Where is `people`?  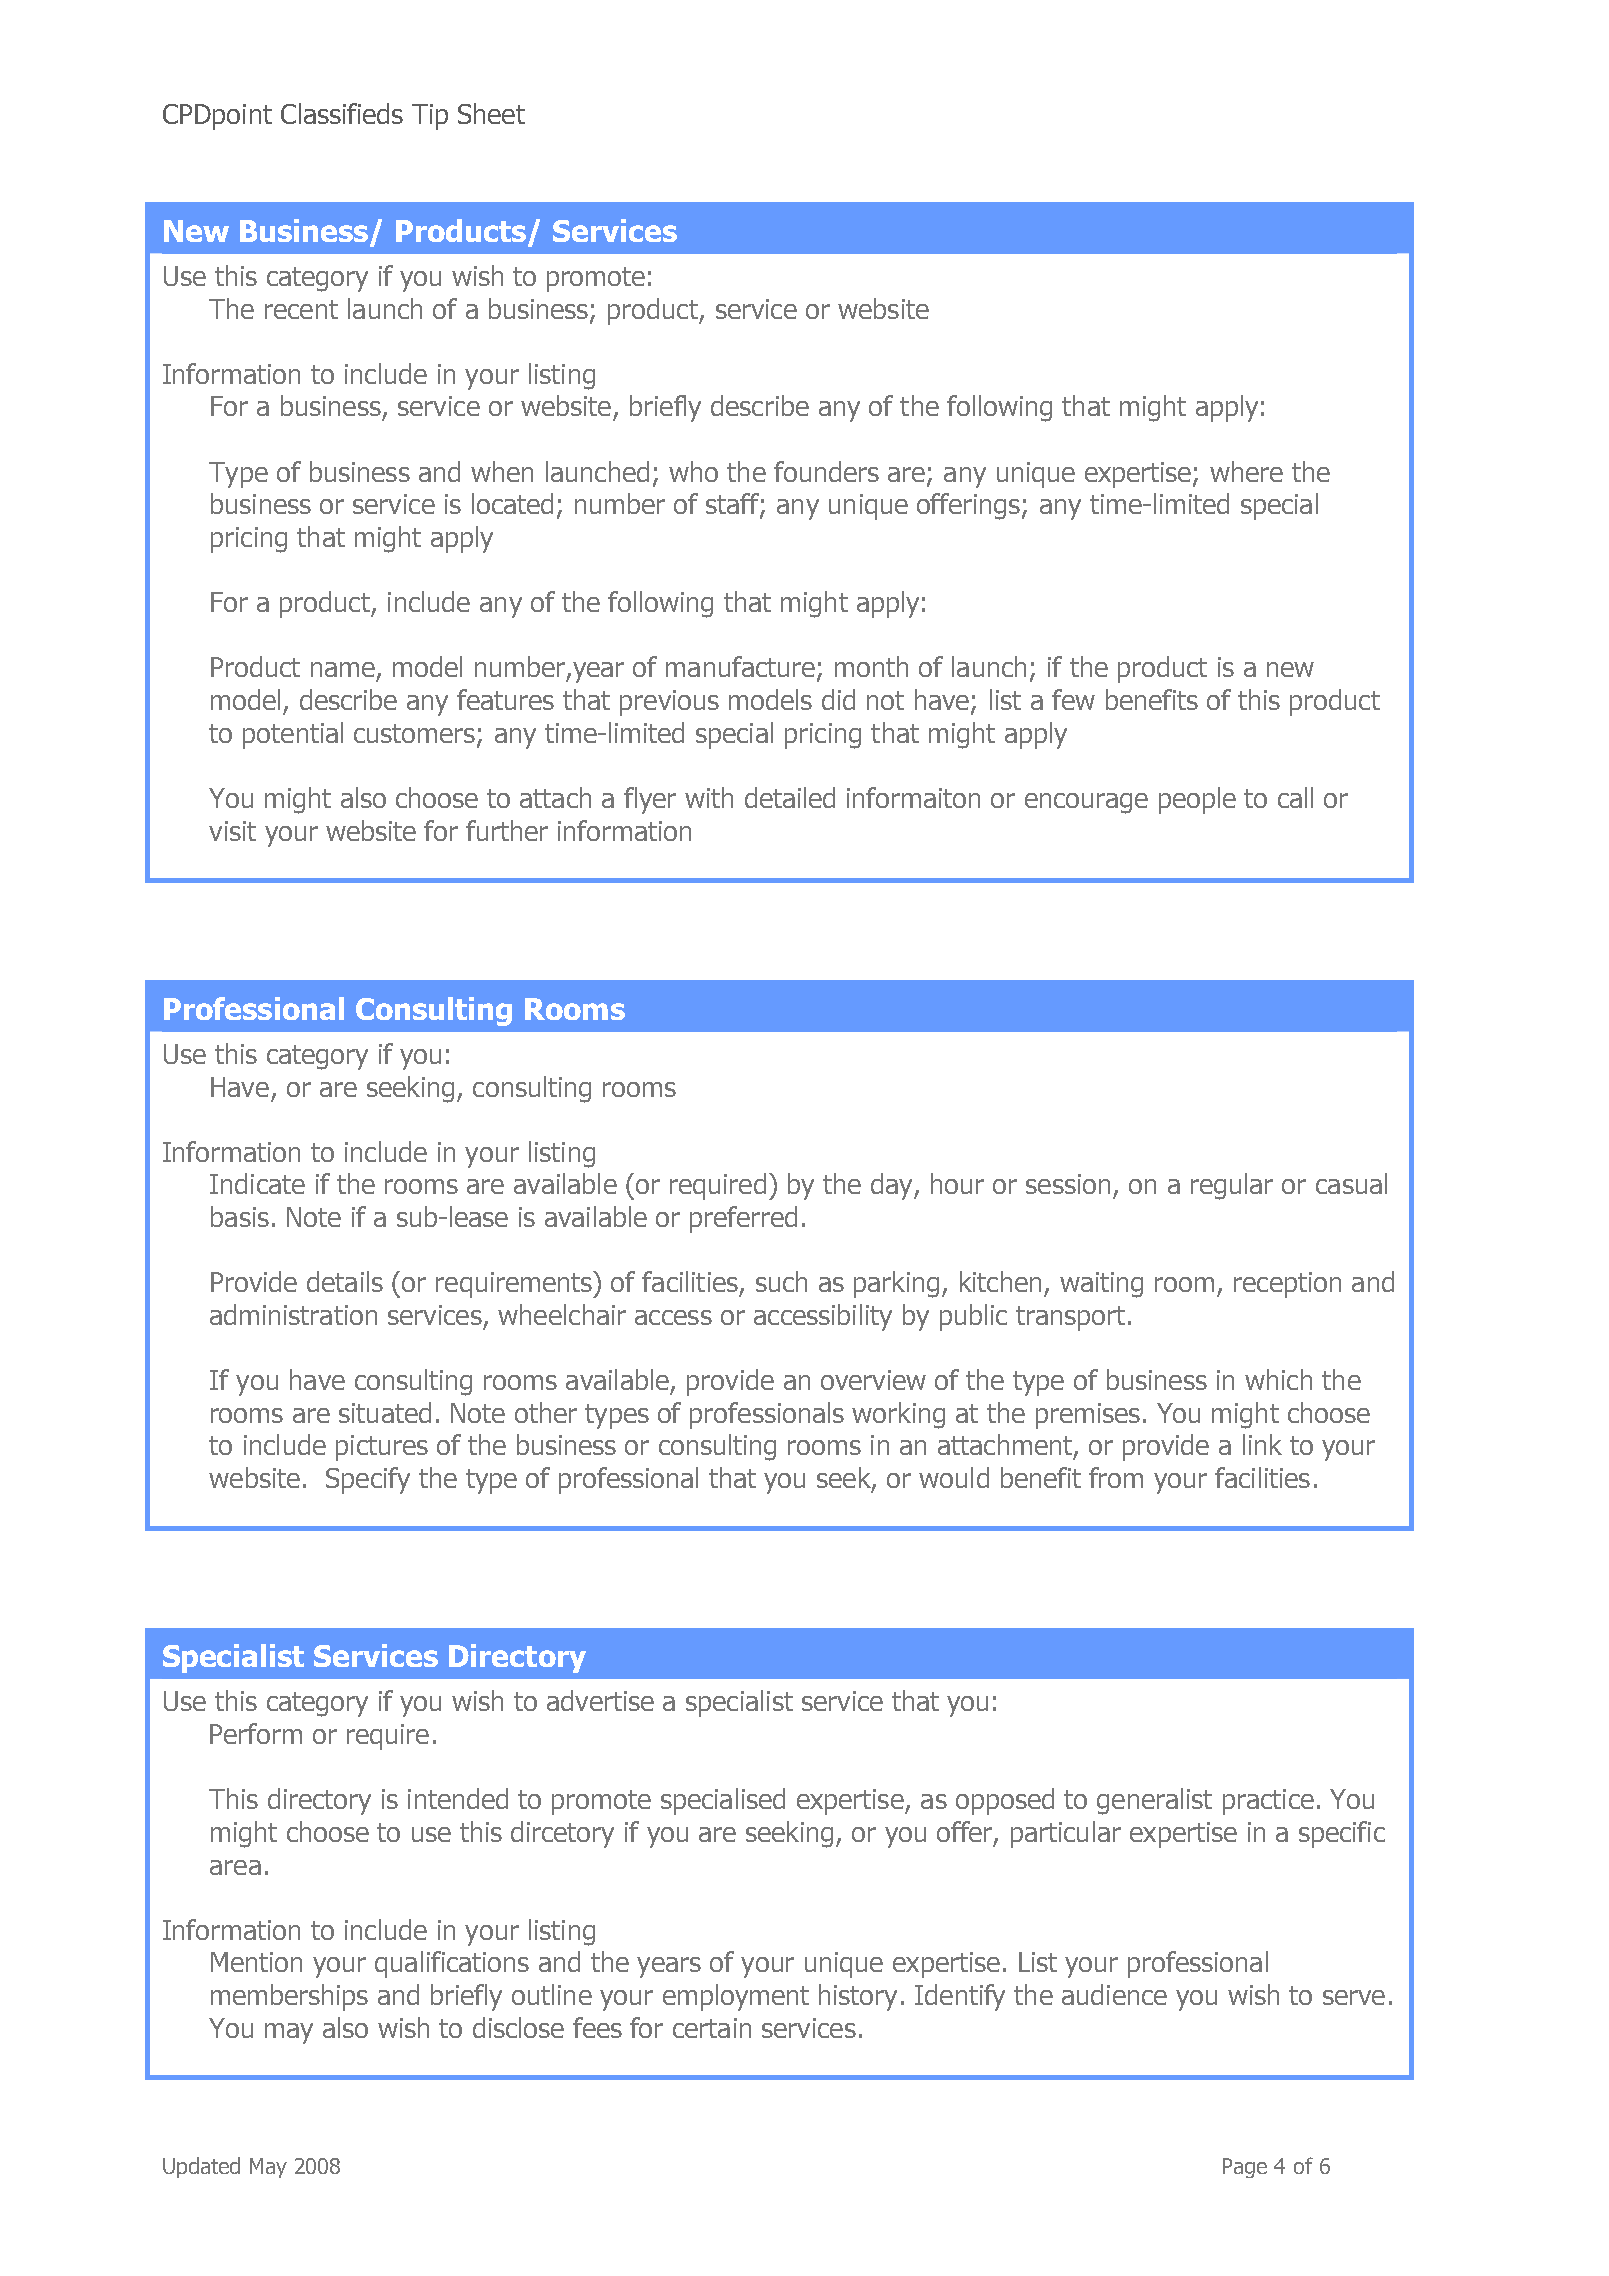 people is located at coordinates (1197, 800).
